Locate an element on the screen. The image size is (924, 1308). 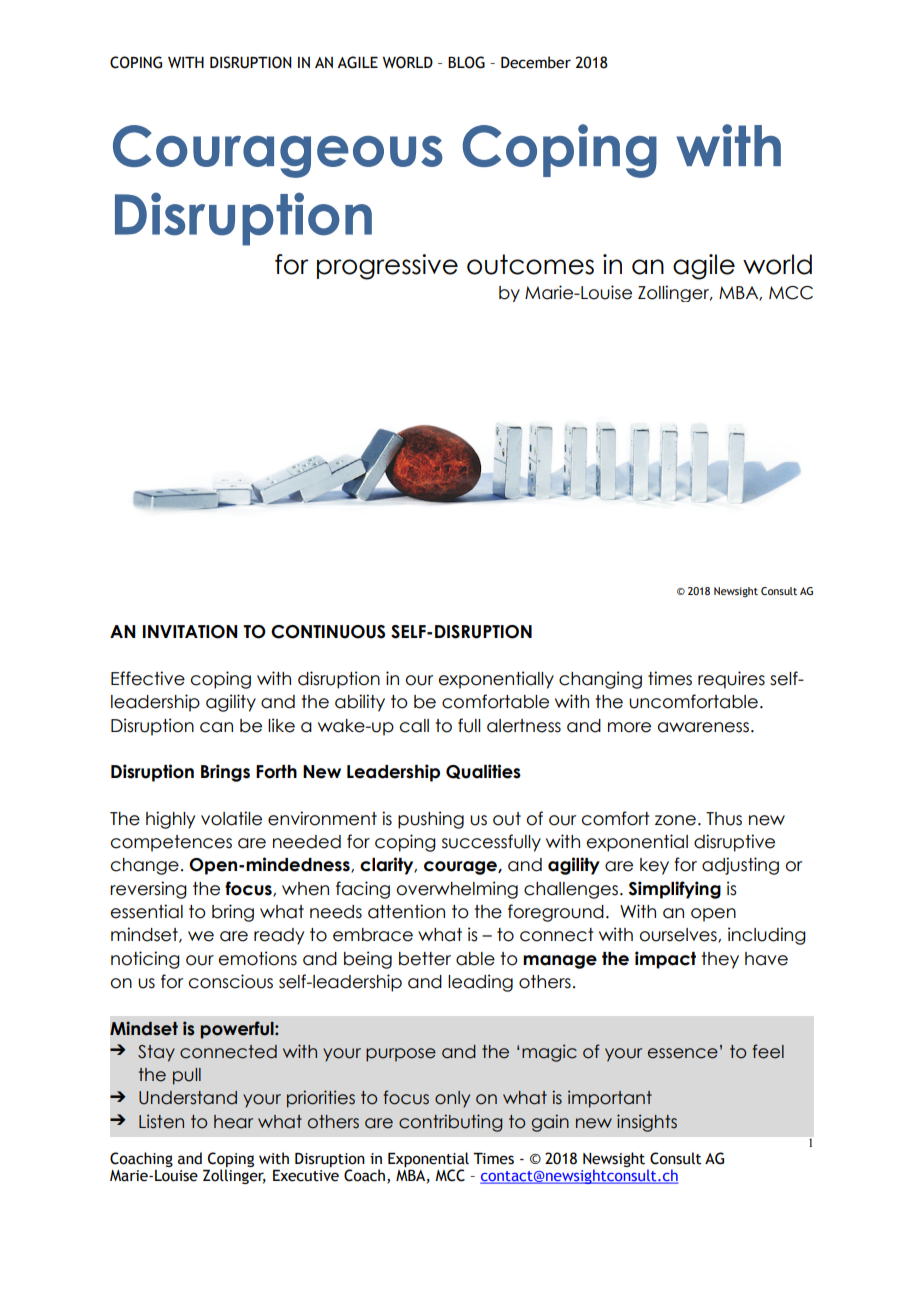
call is located at coordinates (414, 726).
